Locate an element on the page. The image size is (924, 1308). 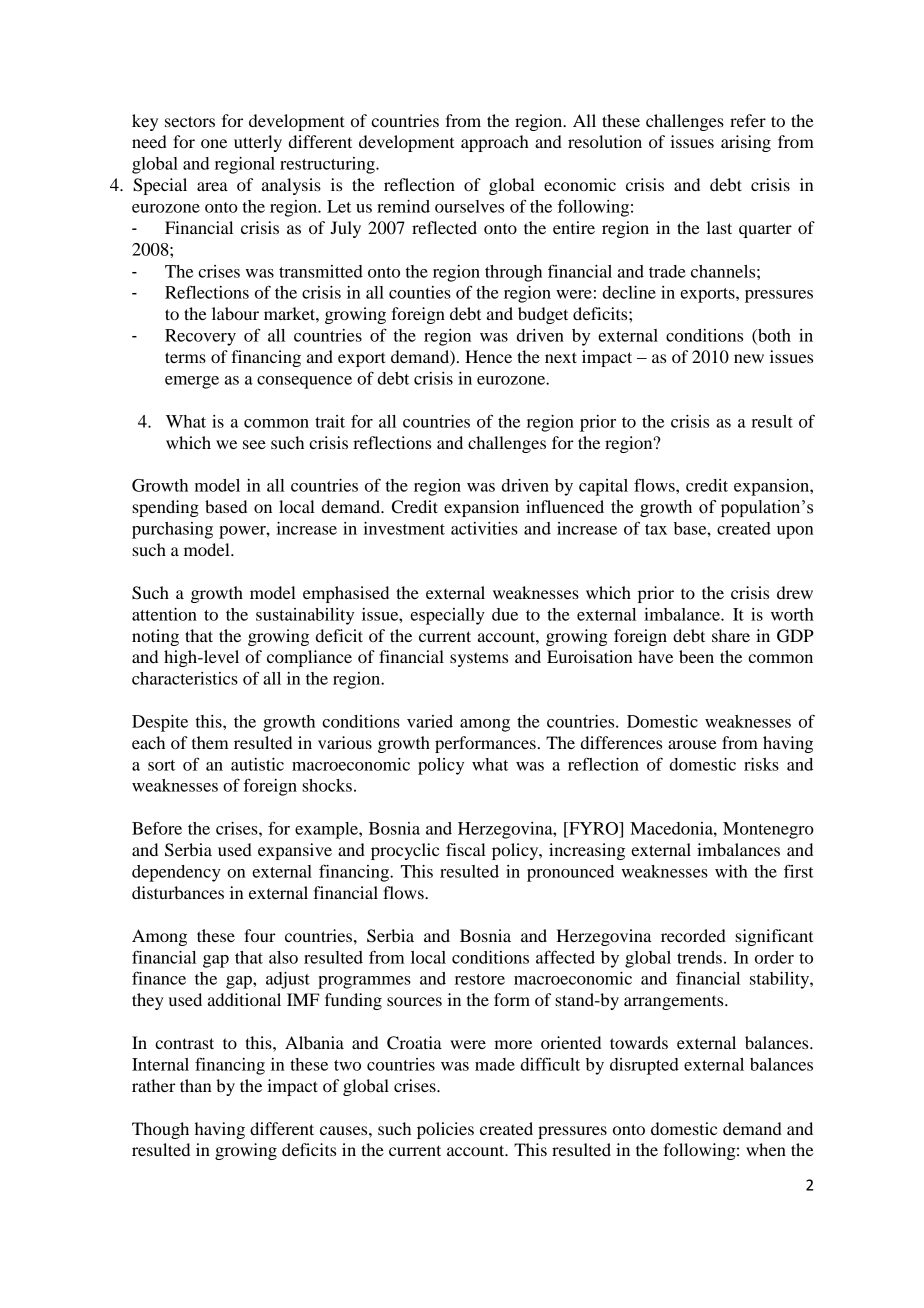
systems is located at coordinates (479, 659).
